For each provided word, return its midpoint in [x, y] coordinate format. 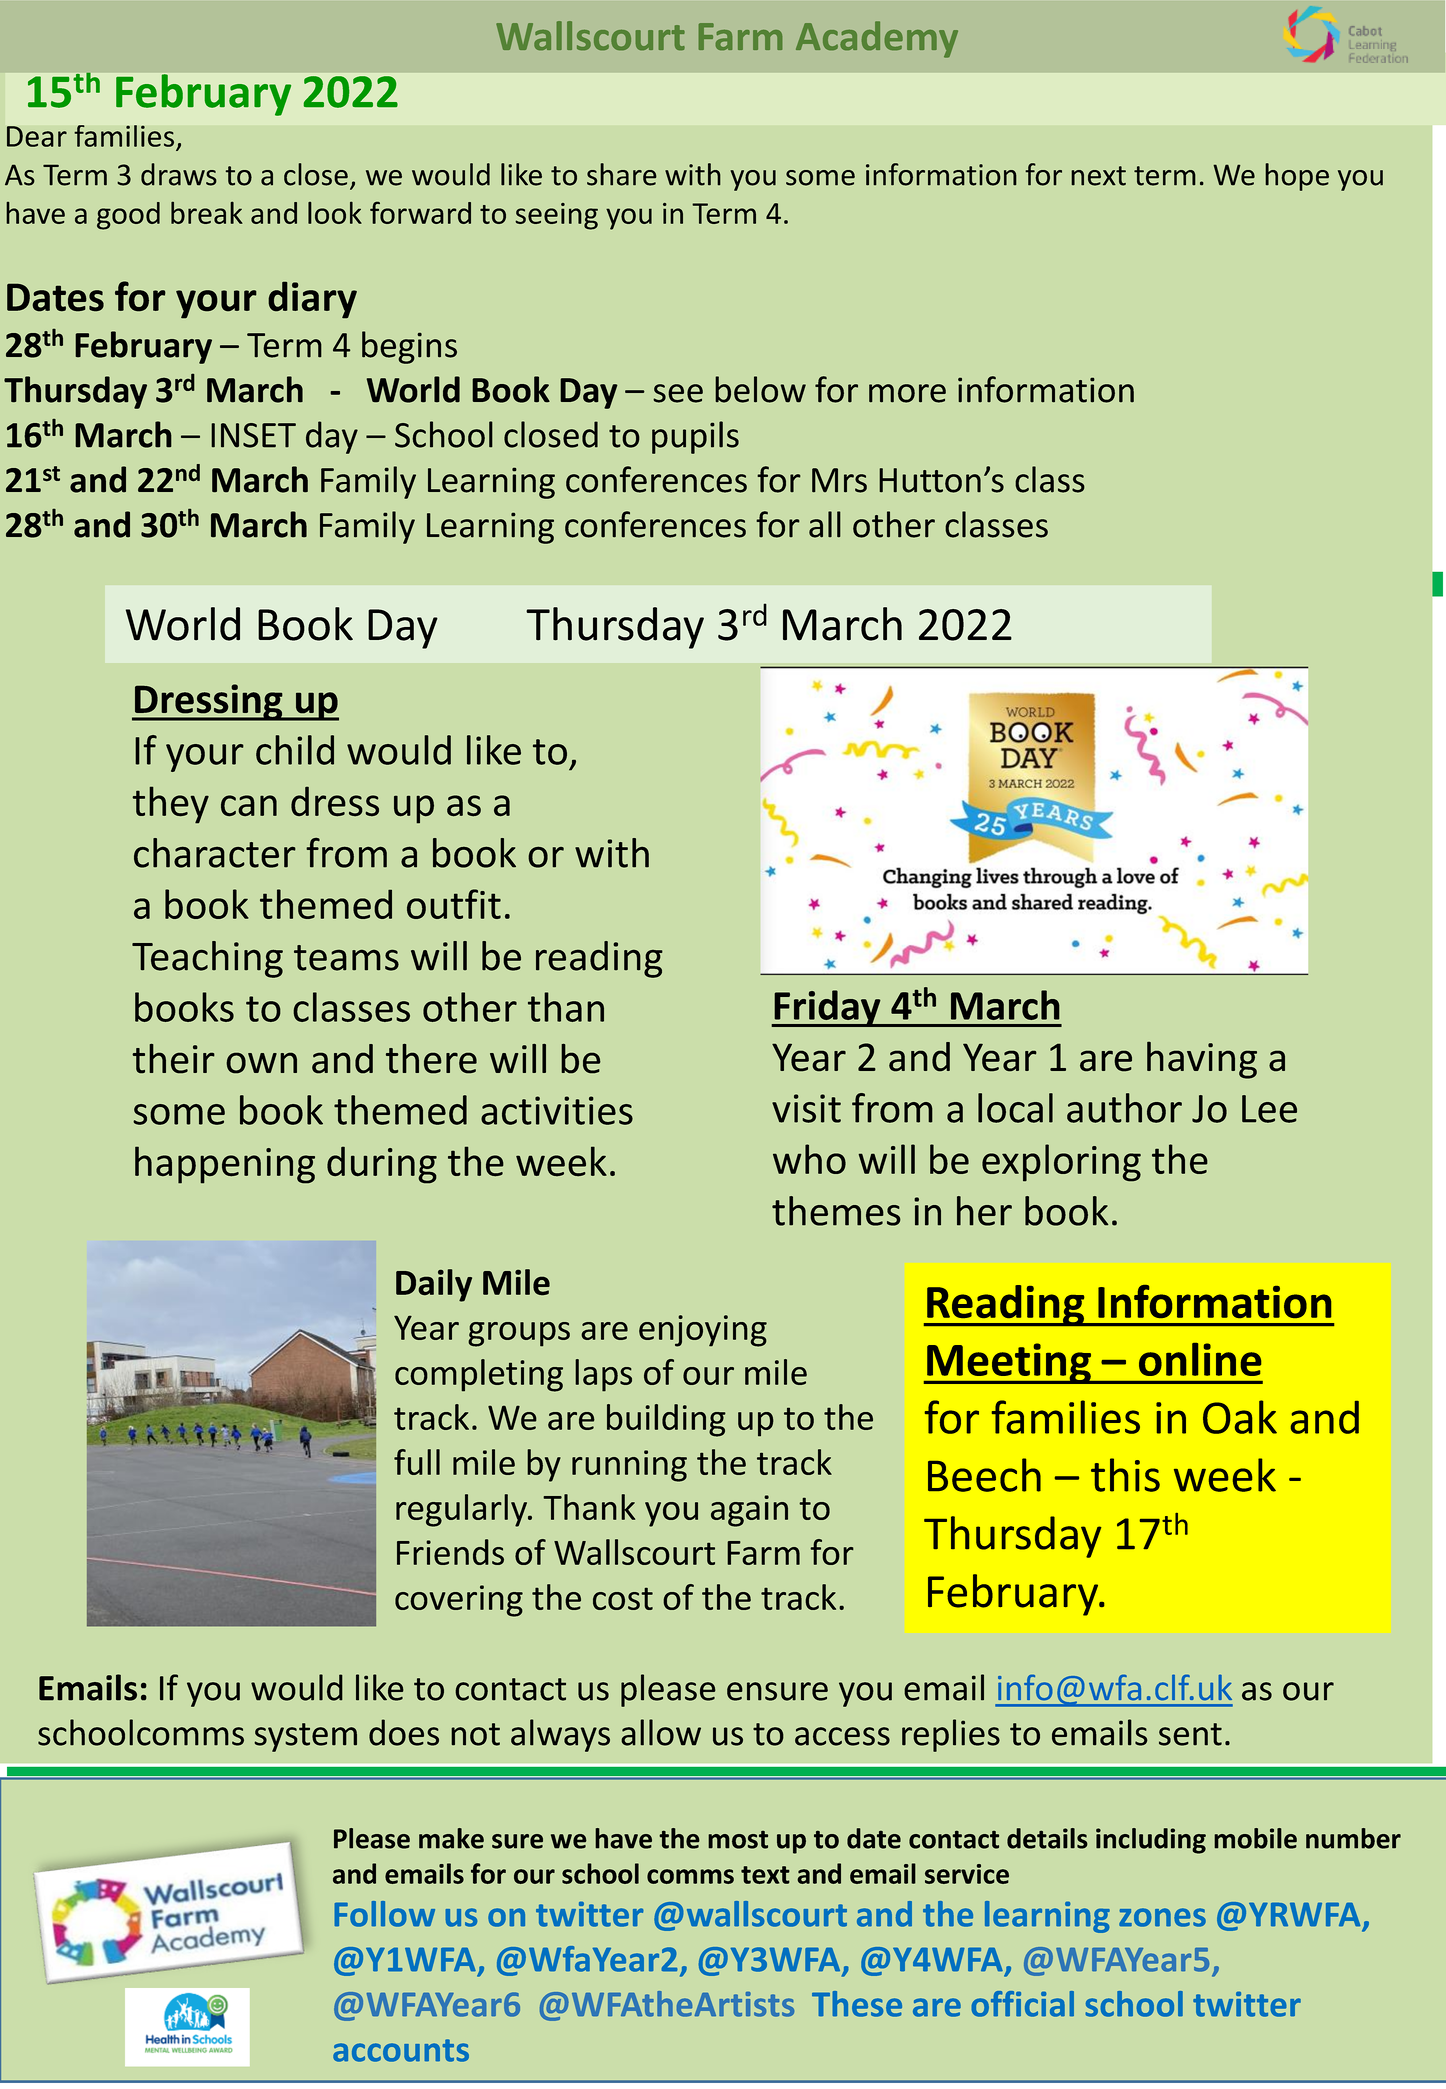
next [1098, 176]
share [622, 174]
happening [225, 1165]
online [1200, 1359]
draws [179, 174]
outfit [454, 904]
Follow [384, 1914]
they [170, 805]
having [1202, 1060]
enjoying [703, 1331]
